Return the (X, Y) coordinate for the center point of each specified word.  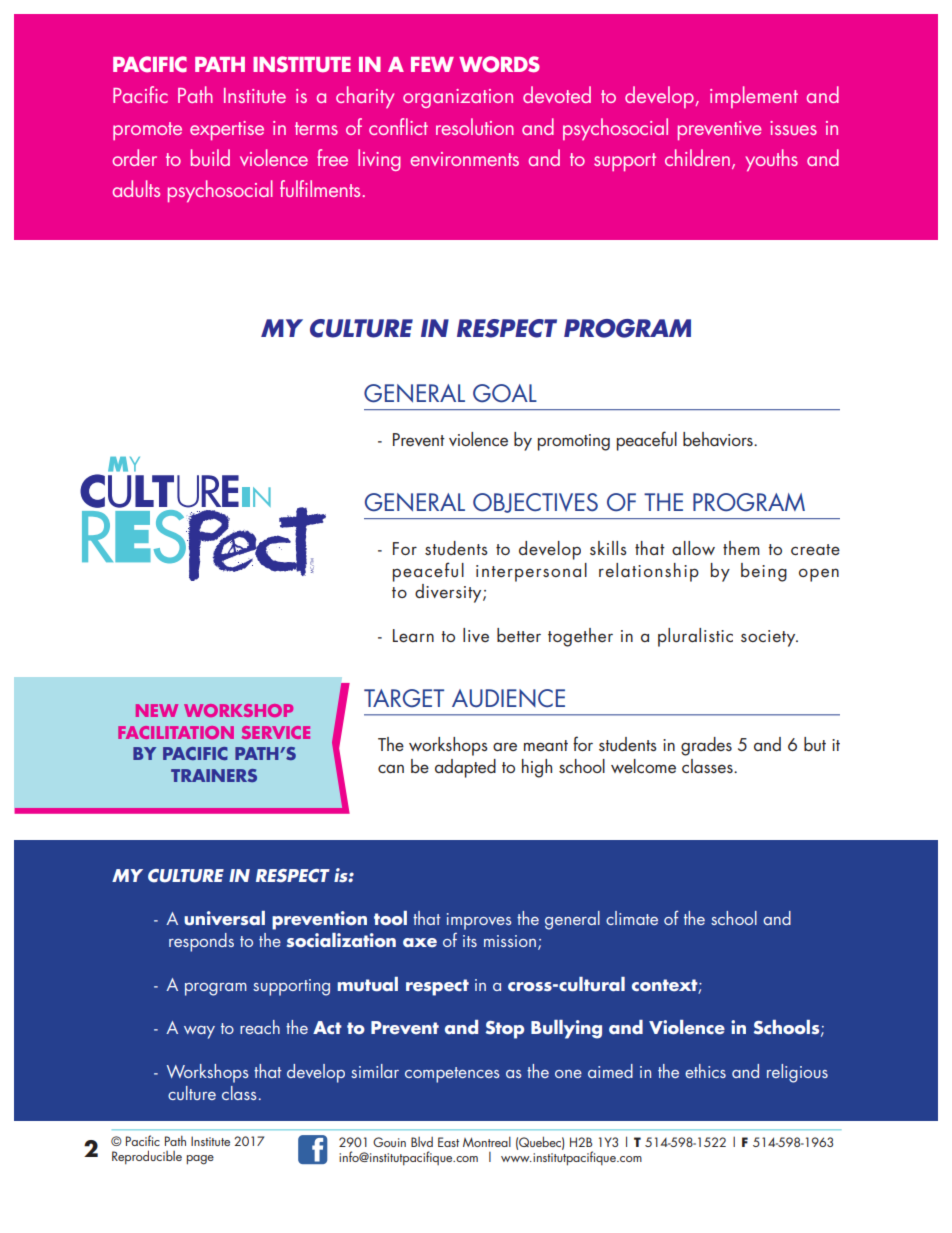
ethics (705, 1071)
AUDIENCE (508, 698)
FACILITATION (176, 732)
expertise (227, 130)
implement (754, 97)
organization (458, 98)
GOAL (505, 393)
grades (706, 746)
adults (136, 188)
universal (224, 918)
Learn (413, 635)
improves (479, 921)
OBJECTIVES (535, 503)
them (741, 548)
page (200, 1160)
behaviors (719, 439)
